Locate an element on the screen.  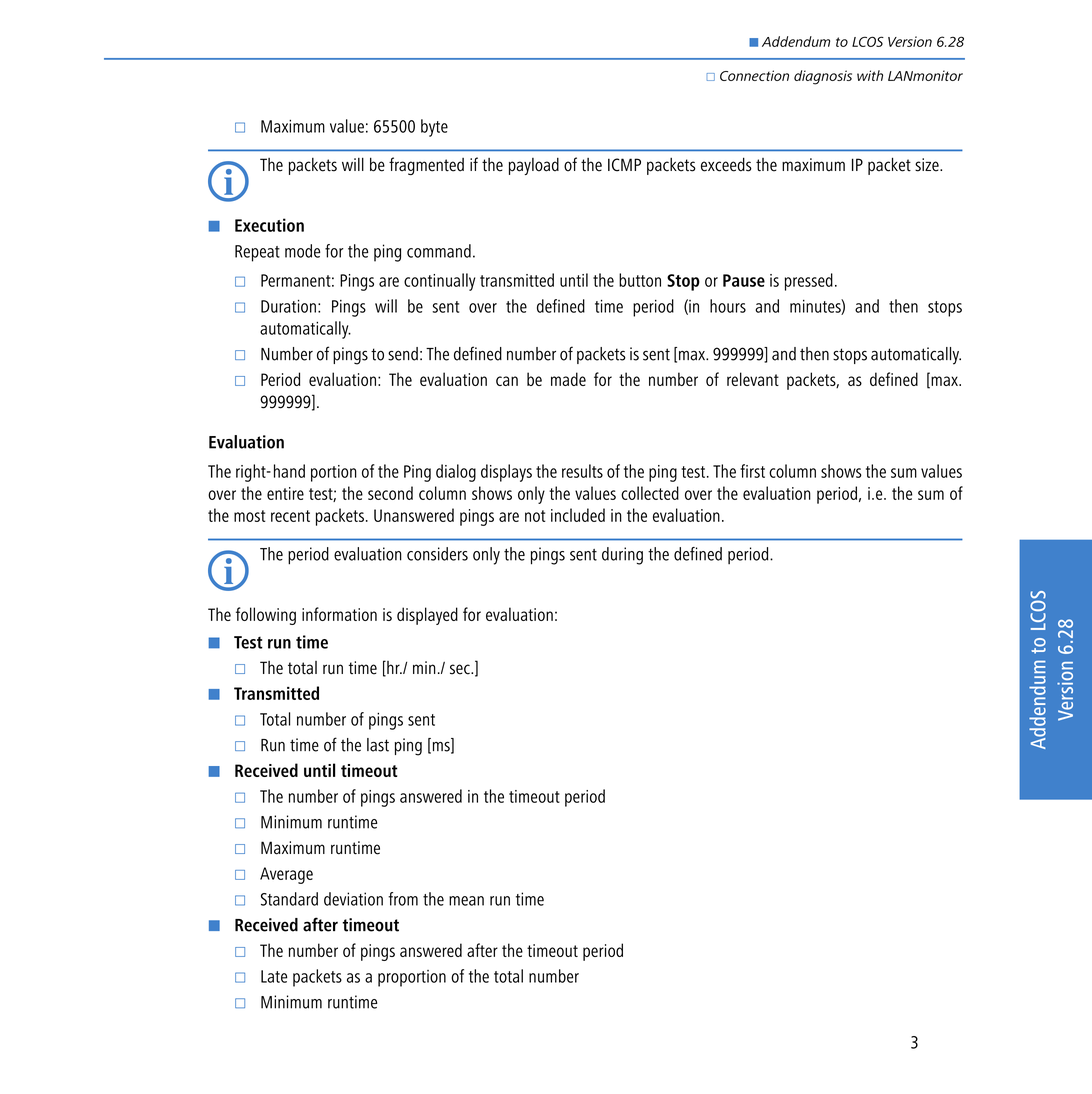
recent is located at coordinates (290, 516).
